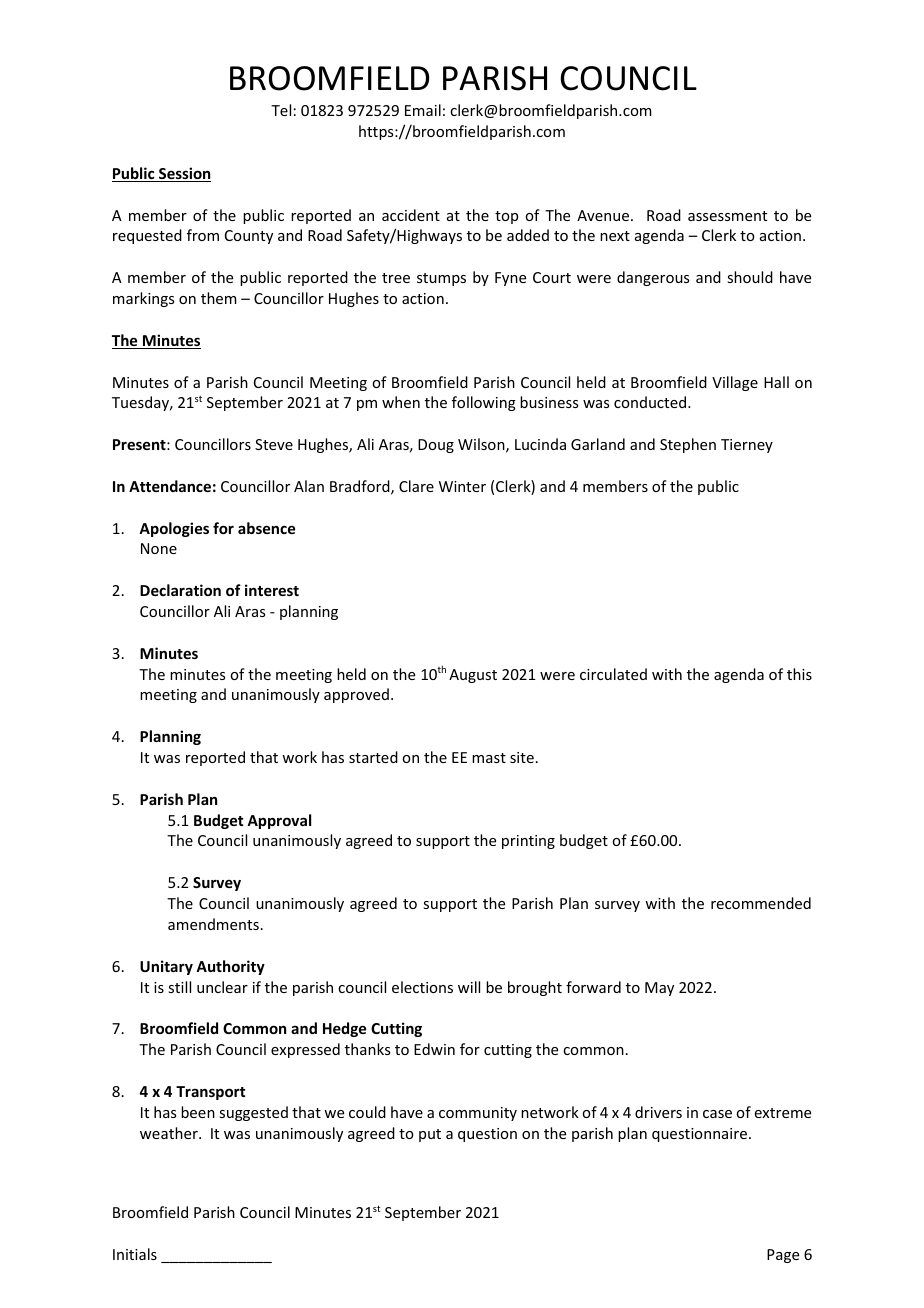  I want to click on this, so click(799, 674).
